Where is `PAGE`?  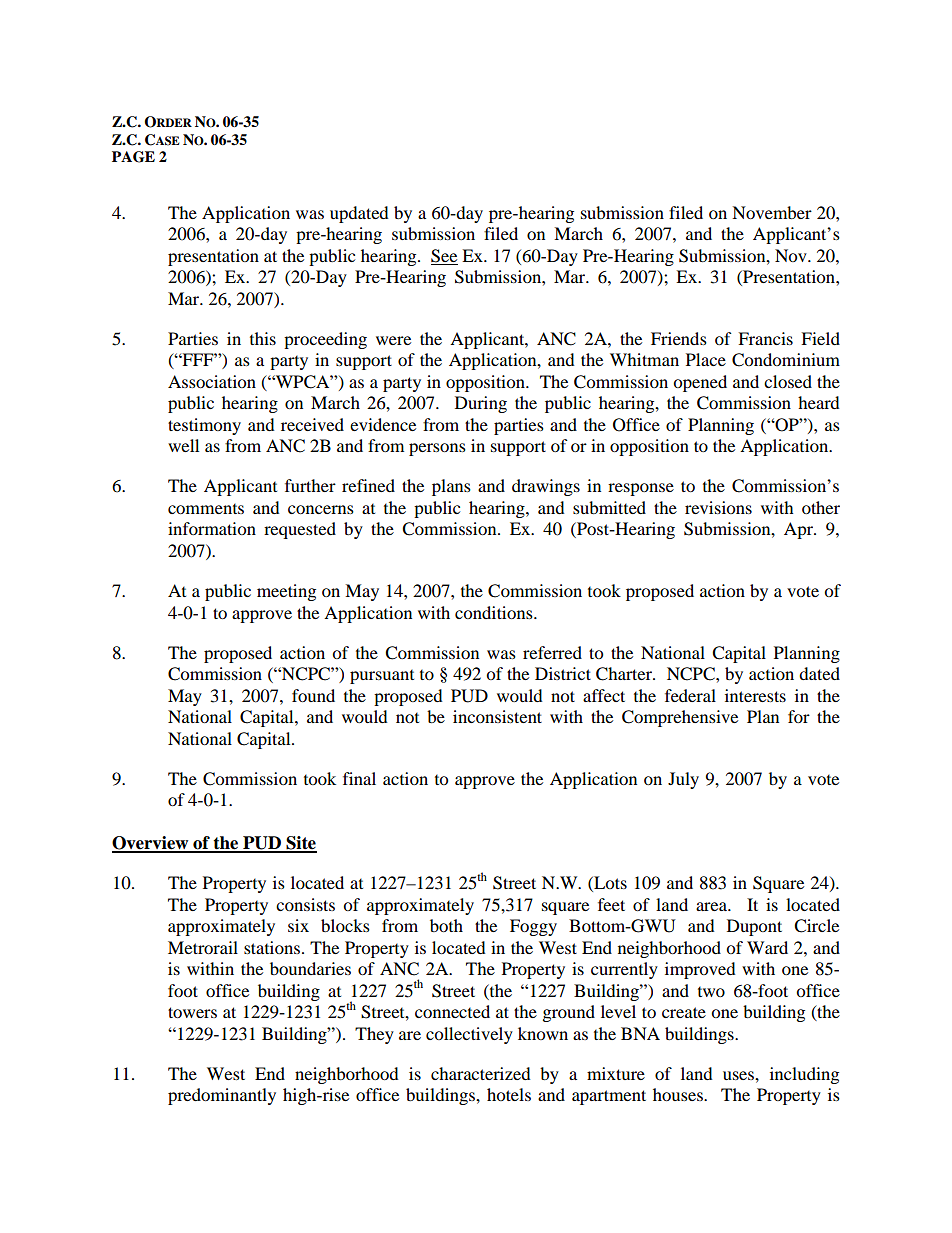
PAGE is located at coordinates (133, 157).
